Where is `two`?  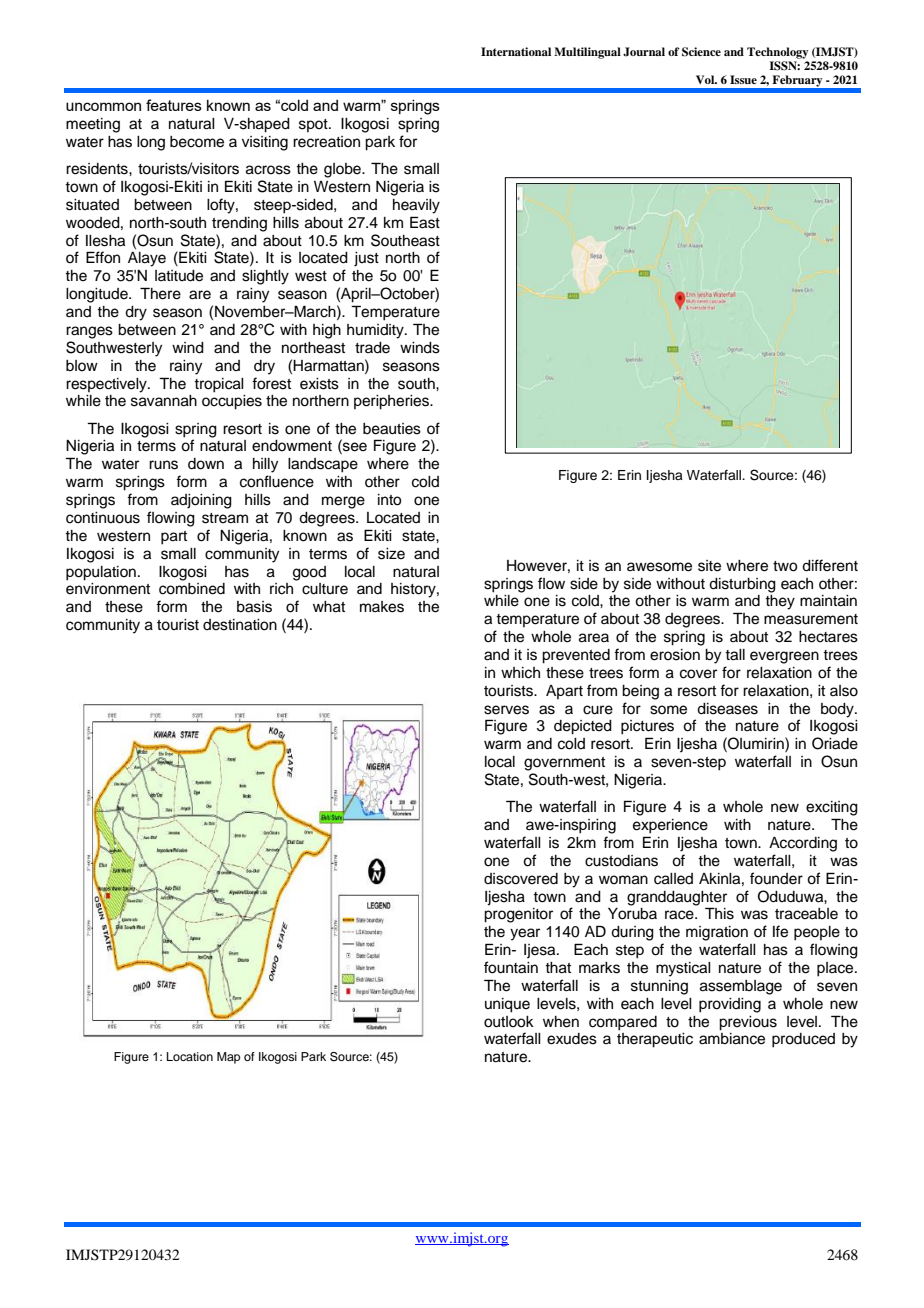 two is located at coordinates (785, 566).
